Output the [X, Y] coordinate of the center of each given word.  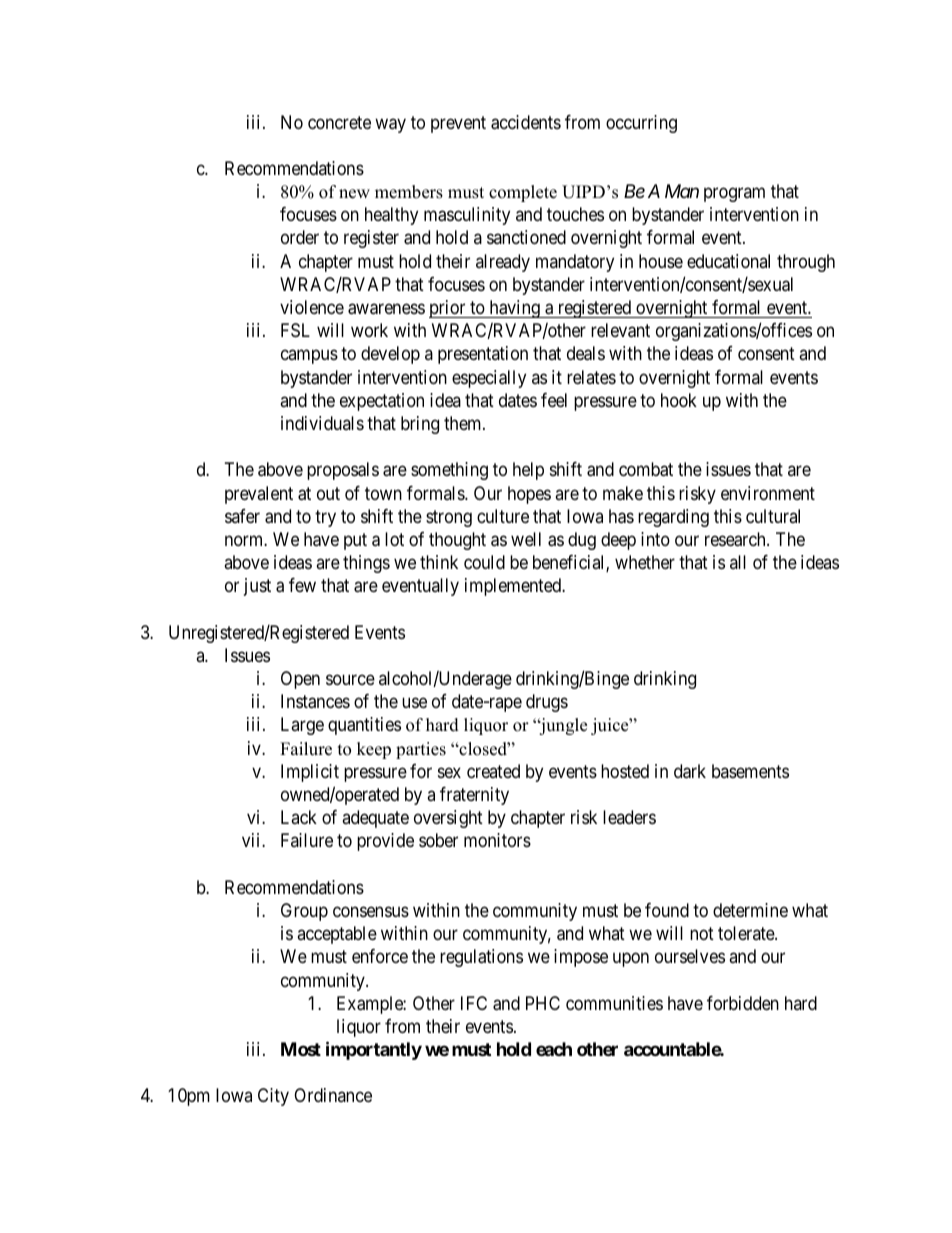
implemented [514, 587]
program [734, 195]
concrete [339, 122]
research [736, 539]
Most [301, 1049]
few [302, 585]
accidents [526, 122]
